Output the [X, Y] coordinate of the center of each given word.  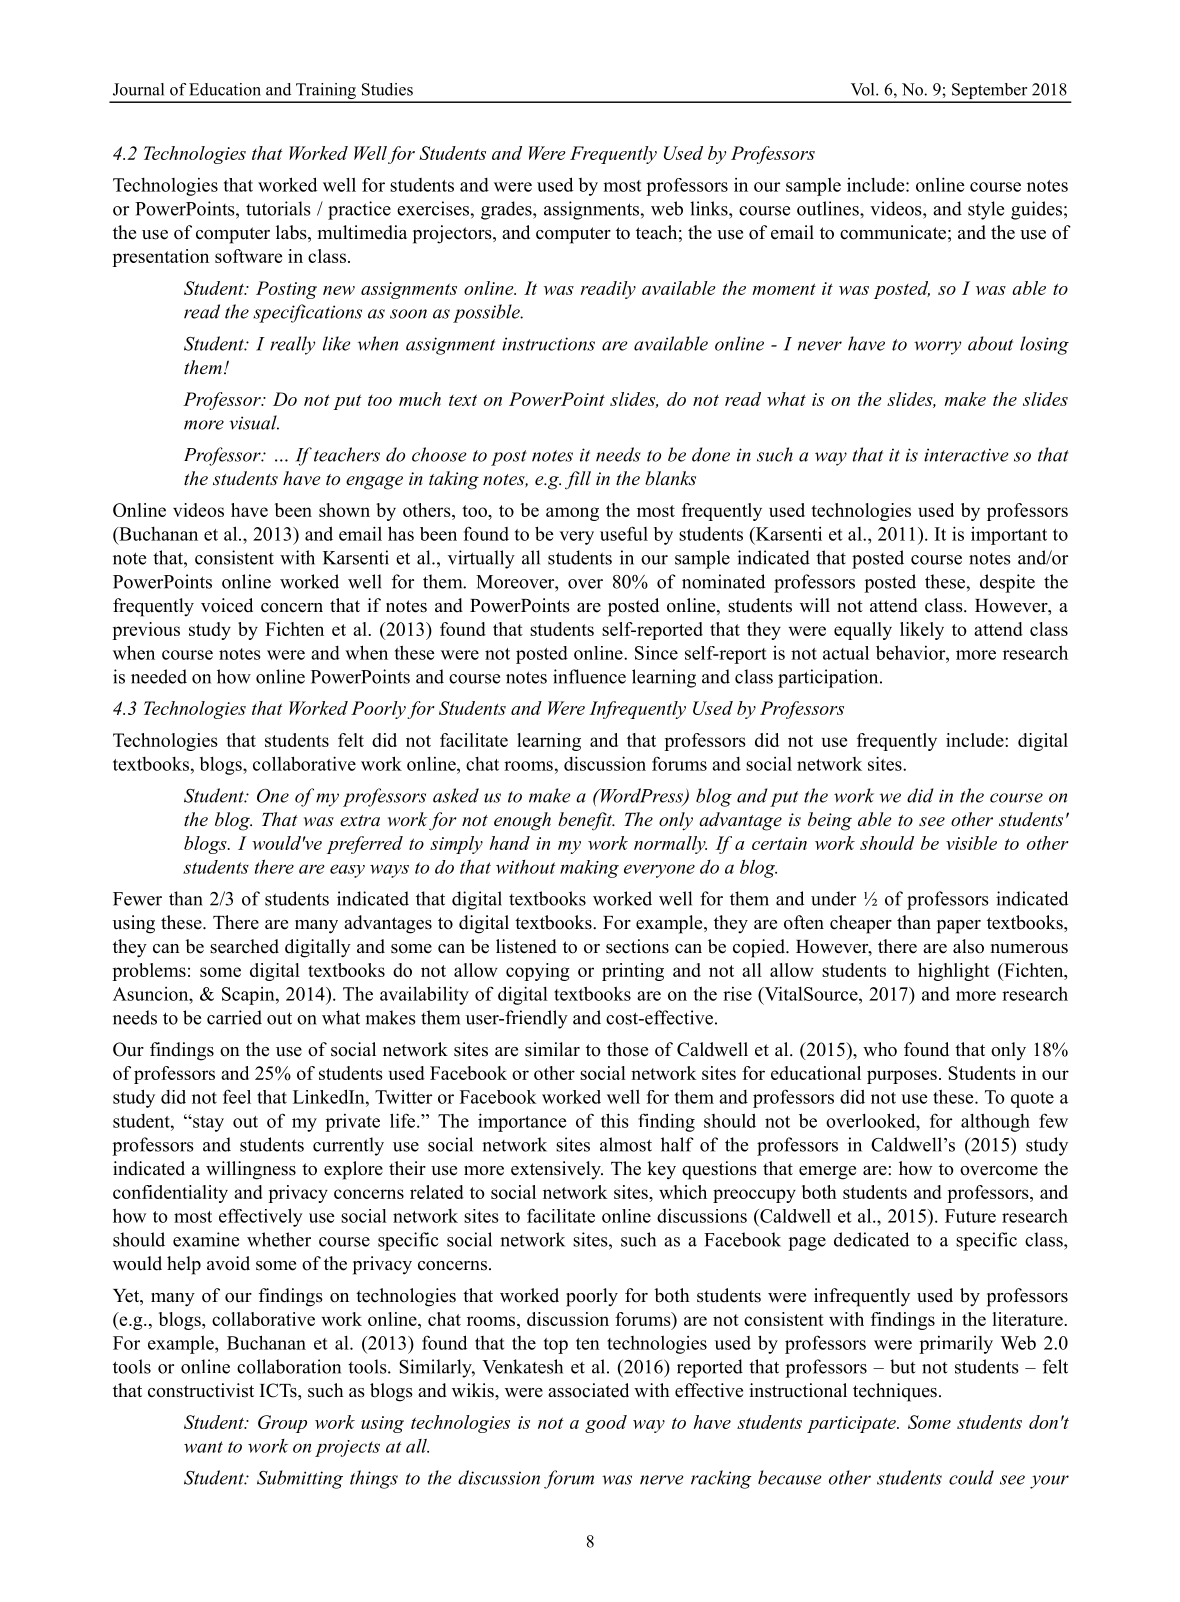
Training [326, 92]
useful [624, 533]
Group [282, 1424]
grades [507, 210]
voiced [227, 605]
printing [633, 972]
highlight [954, 972]
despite [1007, 583]
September [990, 92]
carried [234, 1017]
